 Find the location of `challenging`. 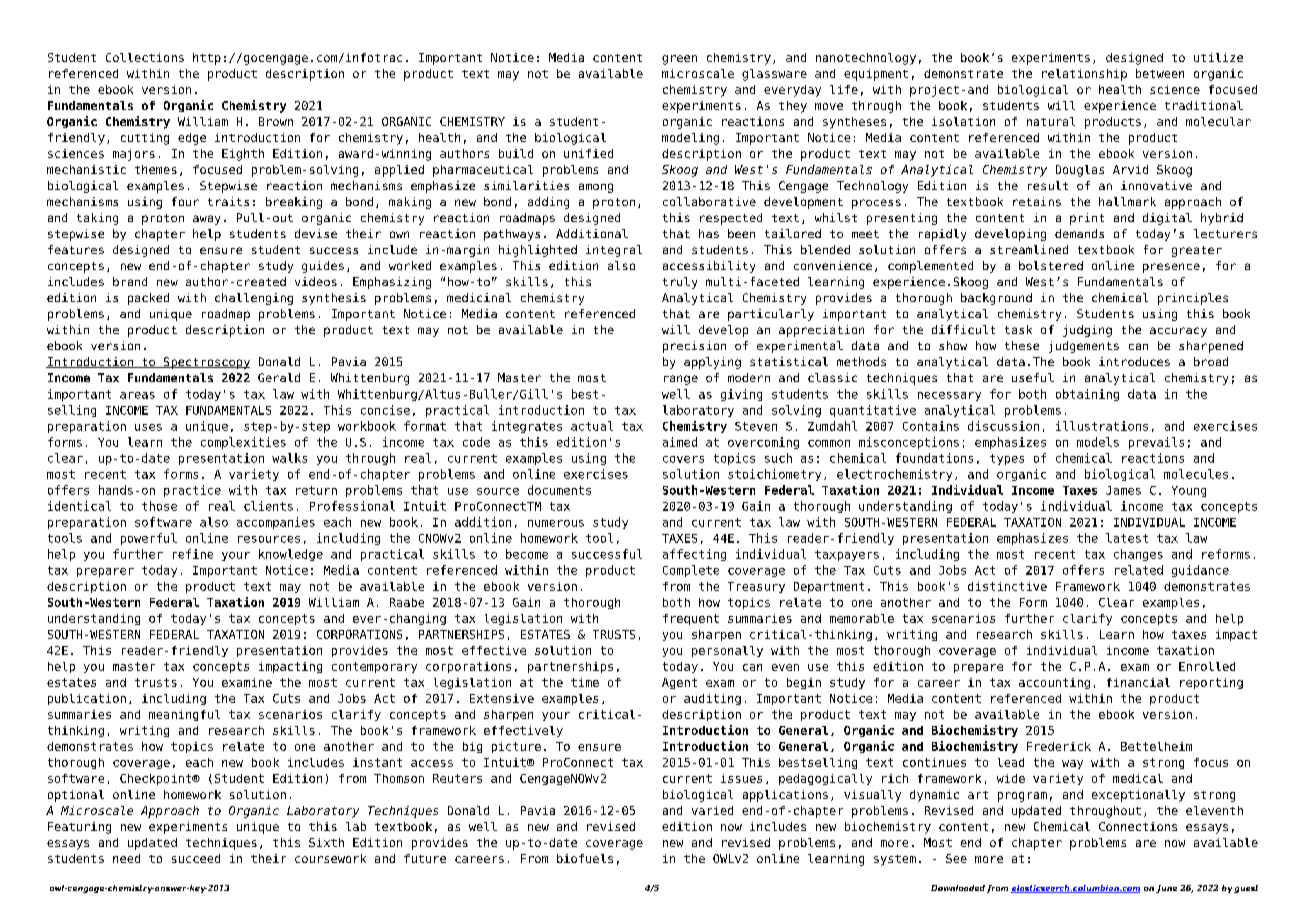

challenging is located at coordinates (254, 299).
